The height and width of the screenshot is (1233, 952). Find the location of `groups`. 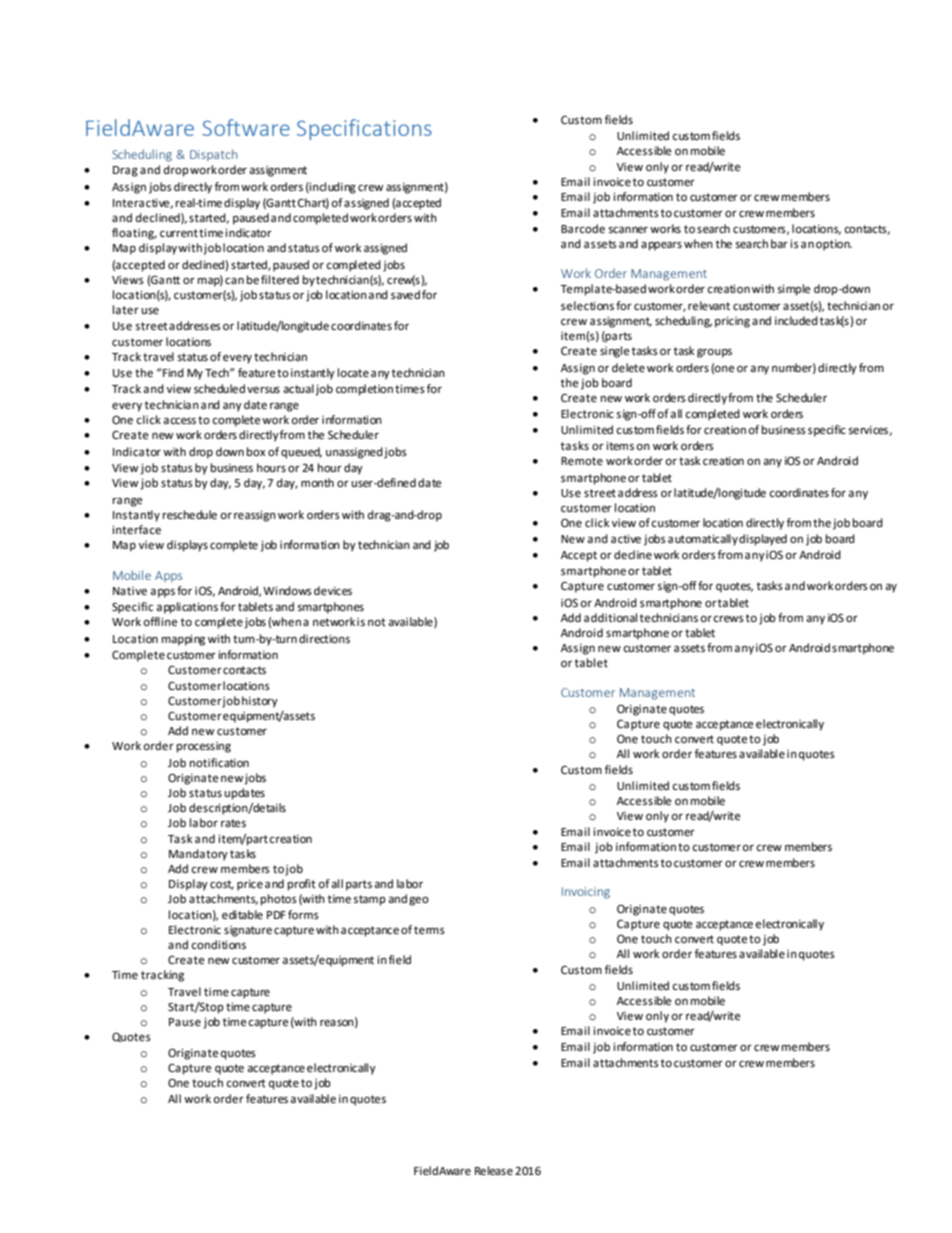

groups is located at coordinates (714, 353).
